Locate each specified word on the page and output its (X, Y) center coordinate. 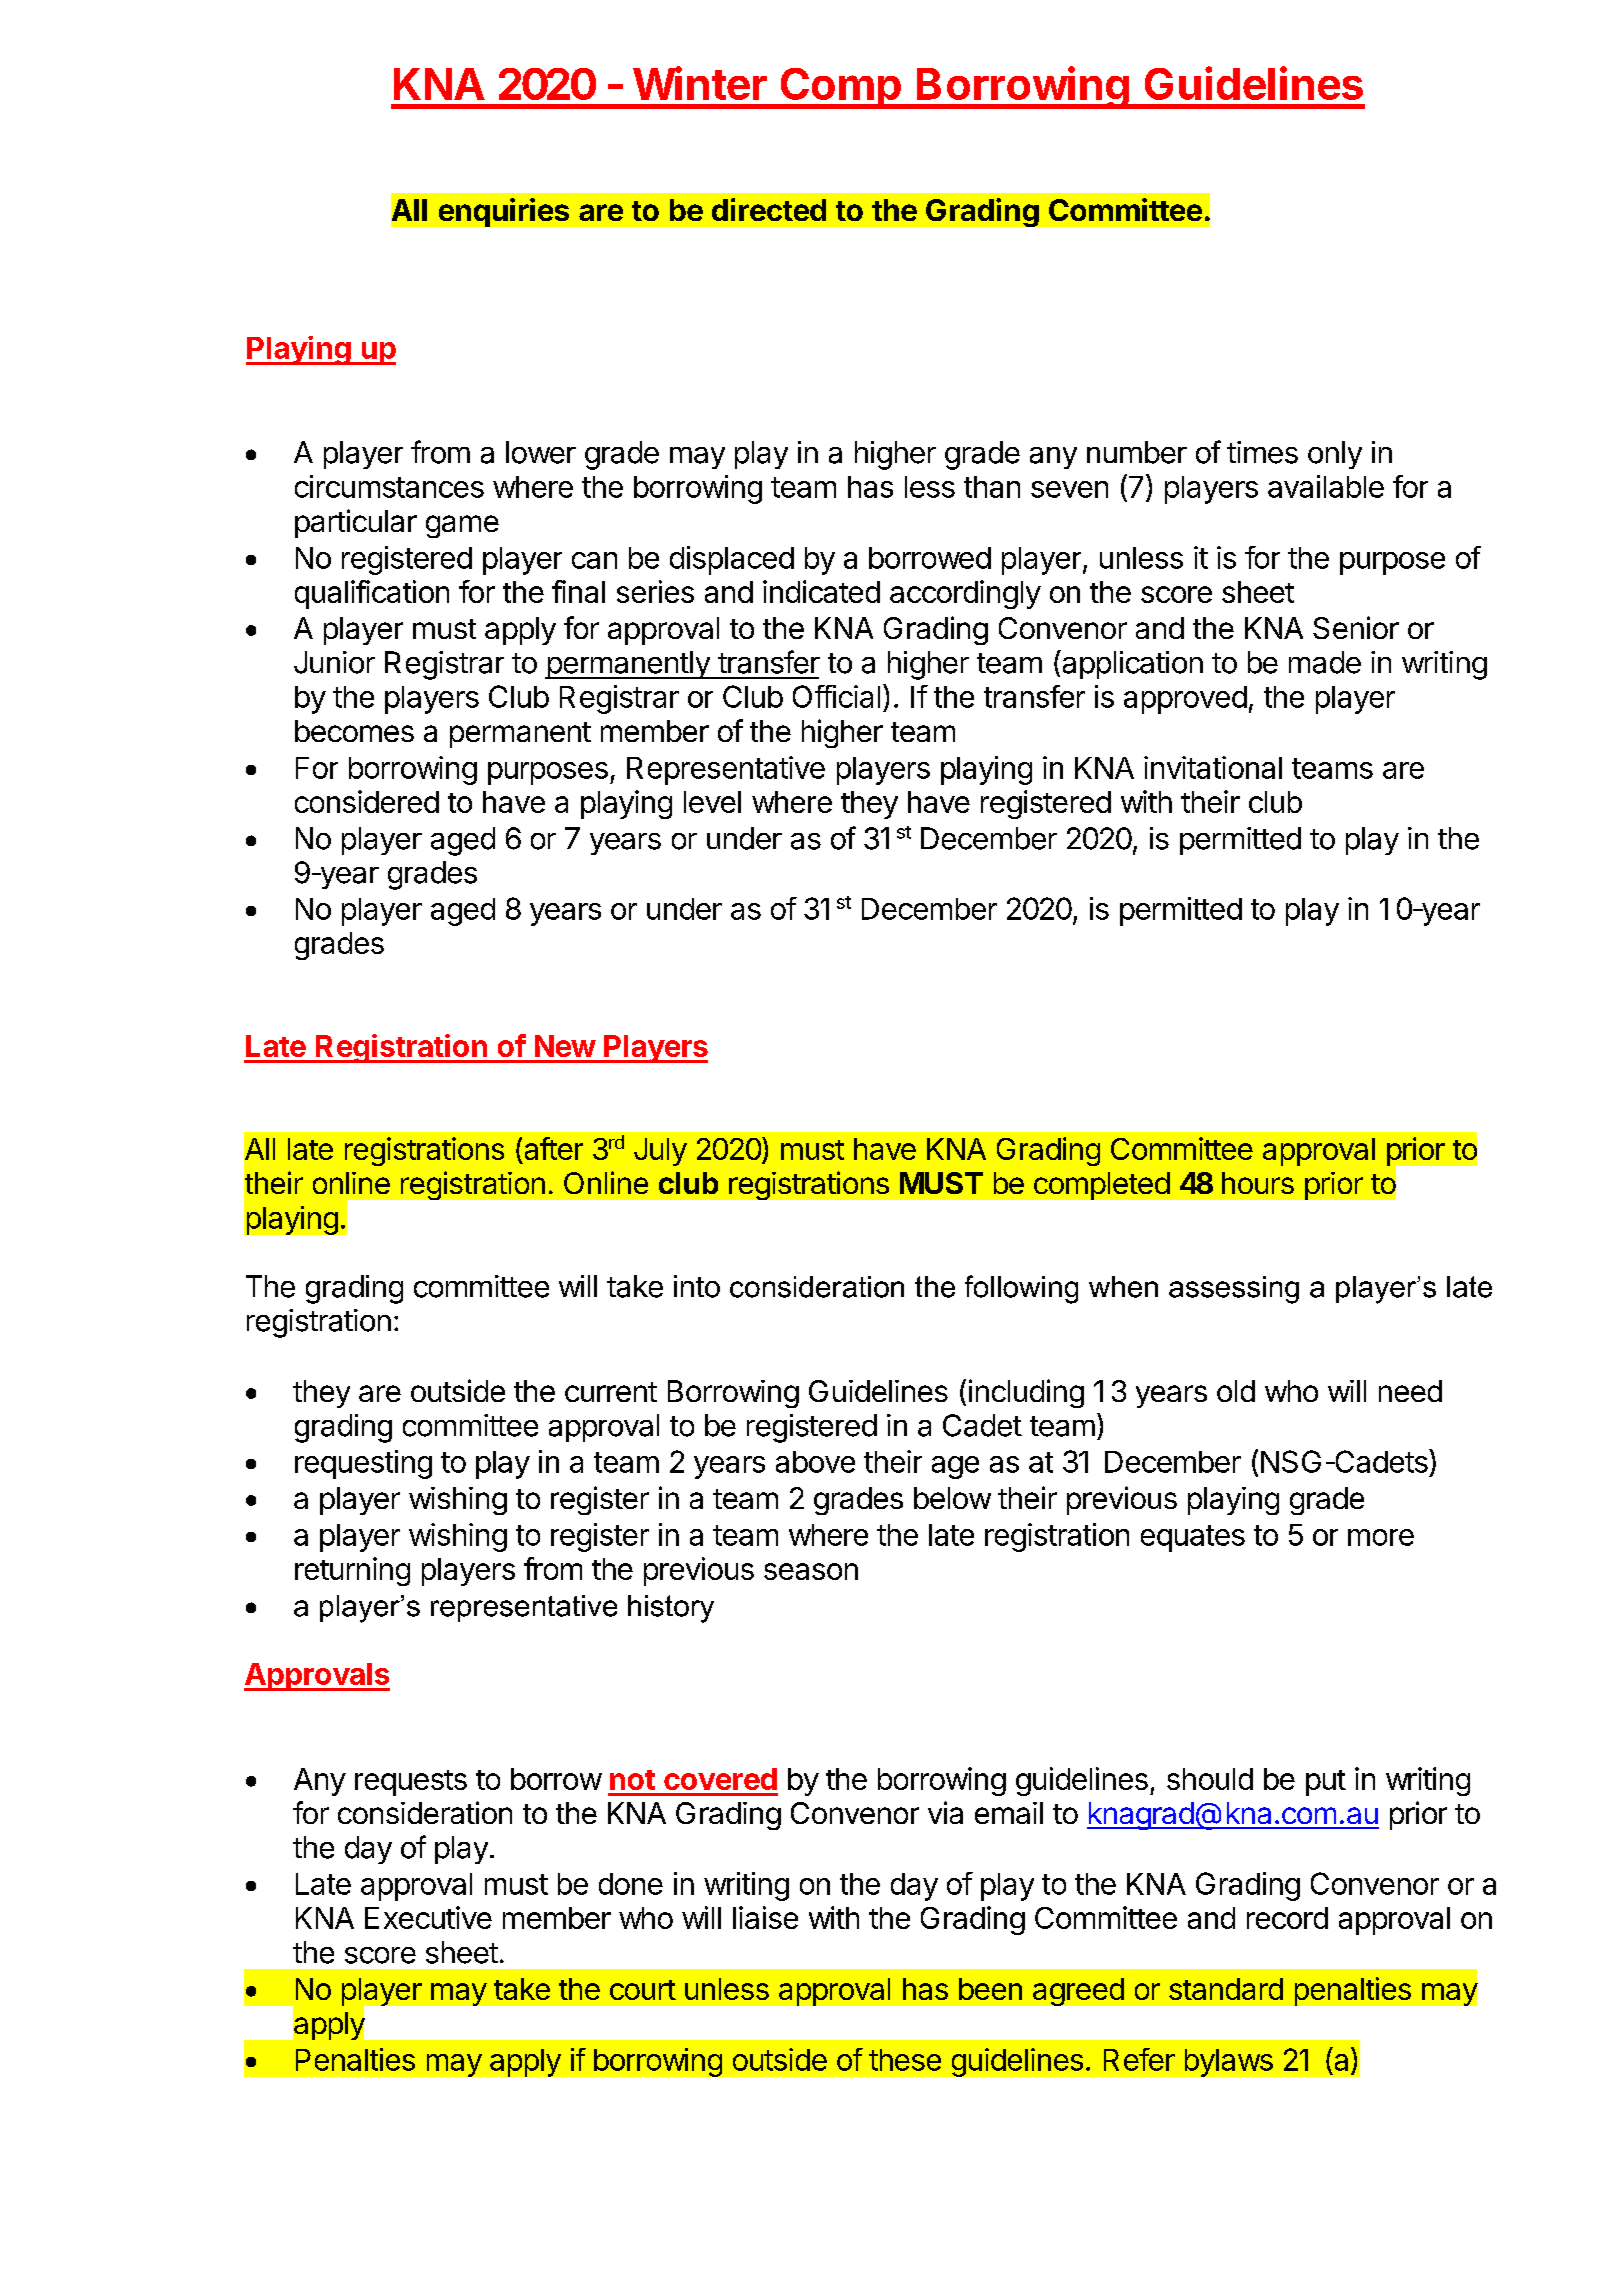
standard (1226, 1989)
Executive (428, 1917)
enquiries (504, 212)
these (905, 2060)
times (1262, 452)
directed (769, 209)
